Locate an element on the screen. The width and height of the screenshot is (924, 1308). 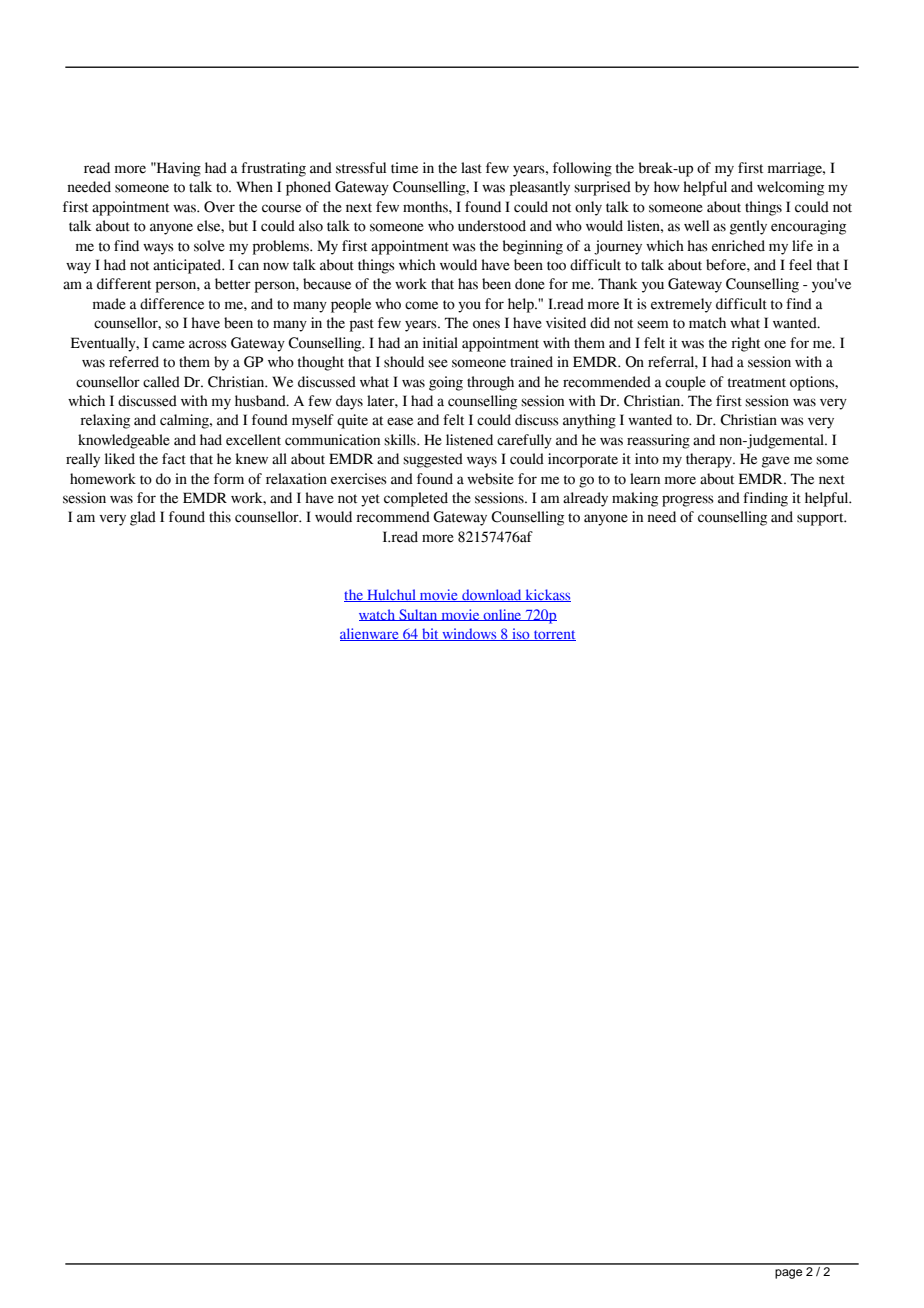
Over is located at coordinates (219, 207).
